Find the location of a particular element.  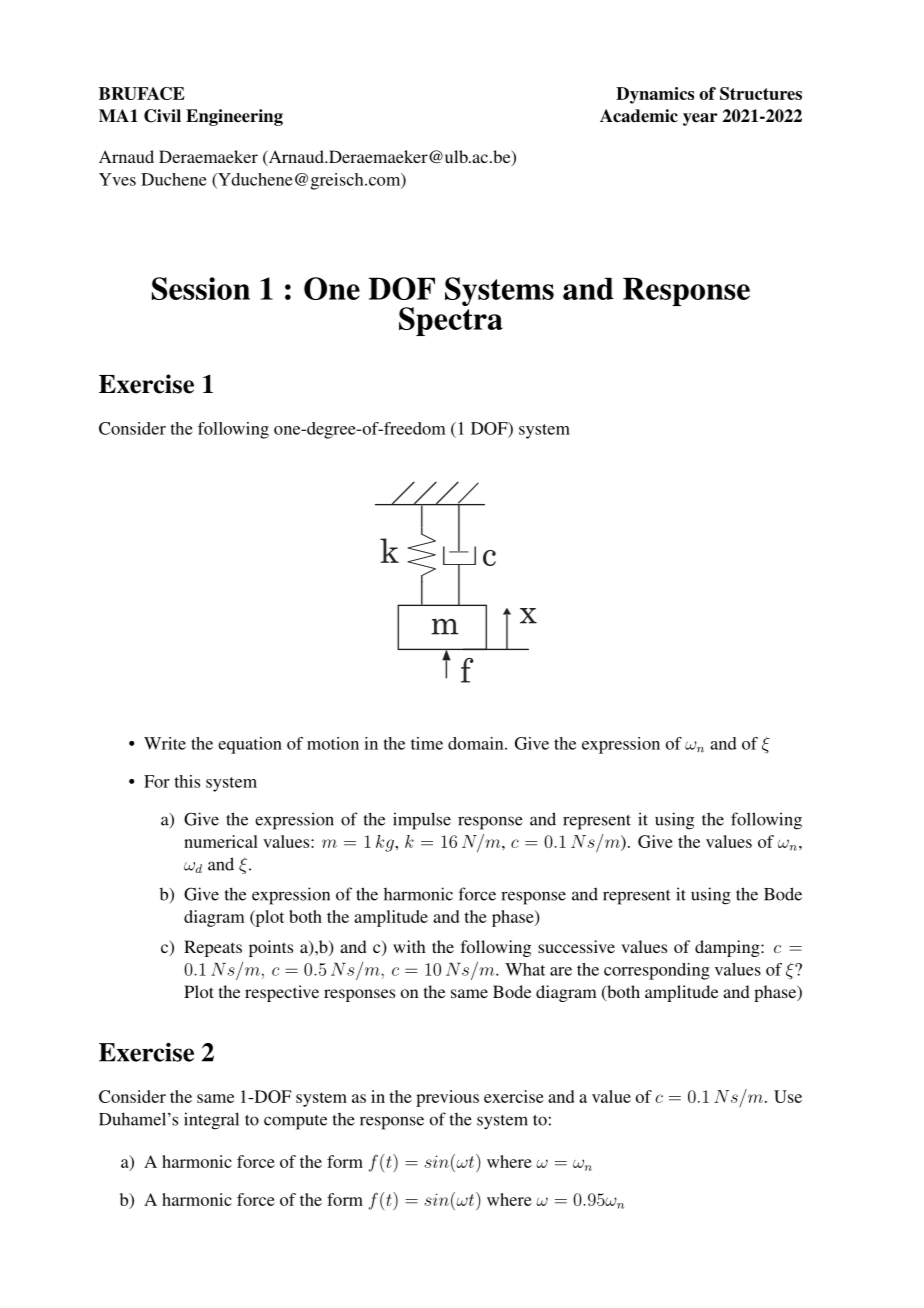

year is located at coordinates (700, 119).
